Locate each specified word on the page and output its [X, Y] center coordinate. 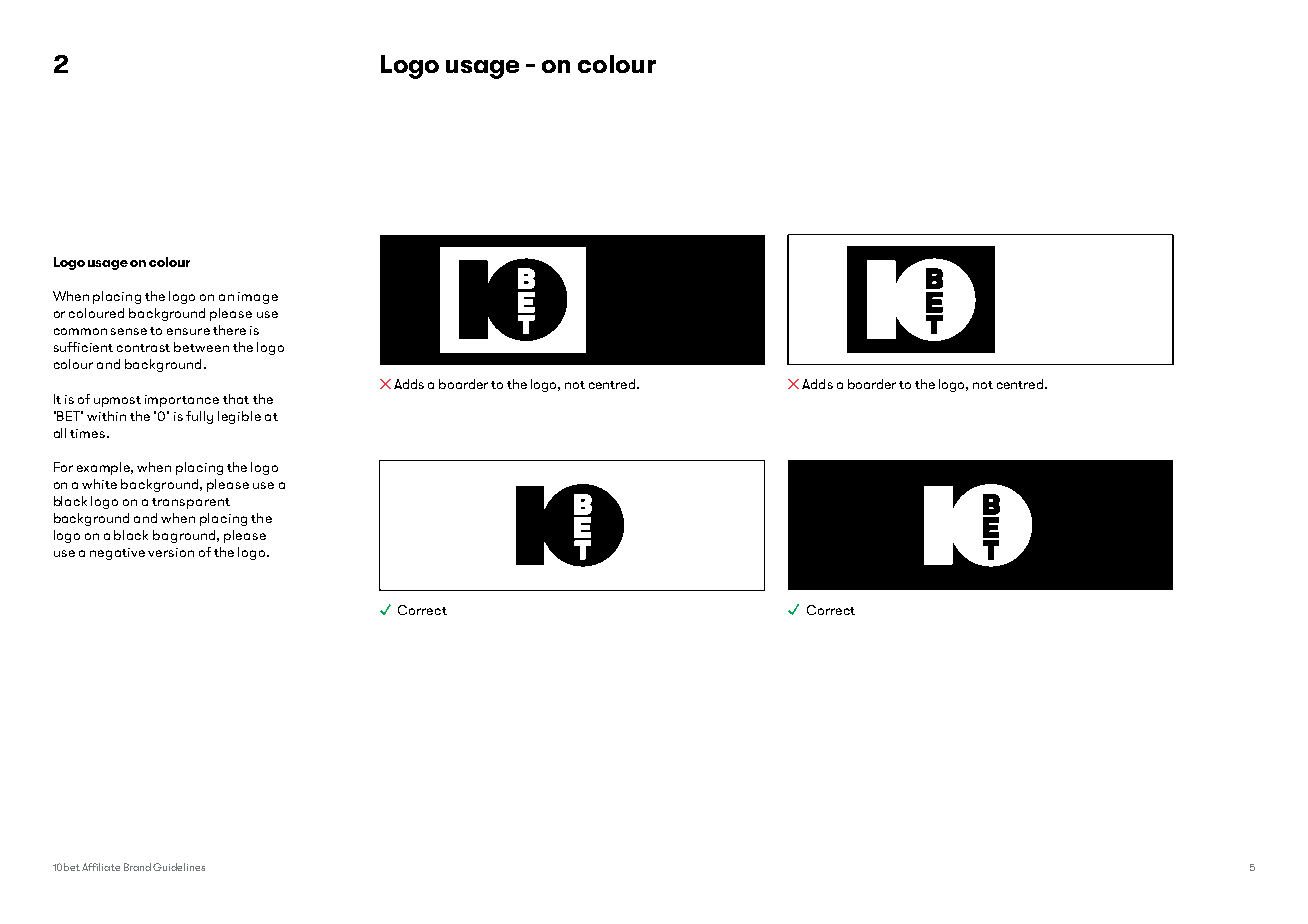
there [229, 330]
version [171, 552]
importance [182, 401]
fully [199, 417]
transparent [191, 503]
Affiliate [101, 867]
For [63, 467]
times [89, 433]
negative [117, 554]
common [80, 331]
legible [239, 417]
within [106, 416]
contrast [143, 348]
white [99, 484]
